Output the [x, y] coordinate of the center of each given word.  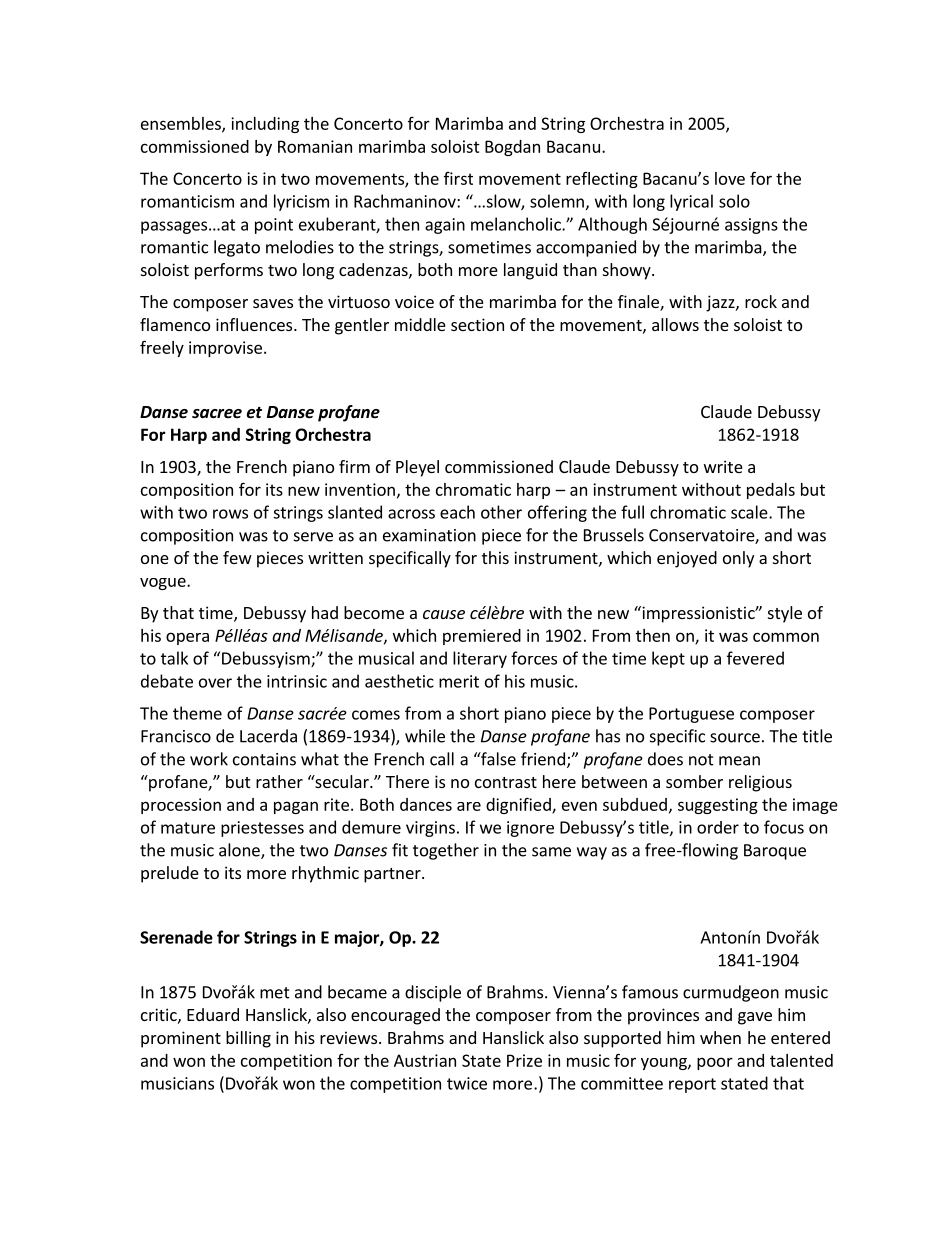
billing [248, 1039]
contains [264, 759]
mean [739, 761]
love [730, 178]
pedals [771, 491]
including [265, 125]
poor [715, 1063]
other [501, 512]
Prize [524, 1060]
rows [230, 514]
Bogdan [512, 148]
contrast [506, 782]
